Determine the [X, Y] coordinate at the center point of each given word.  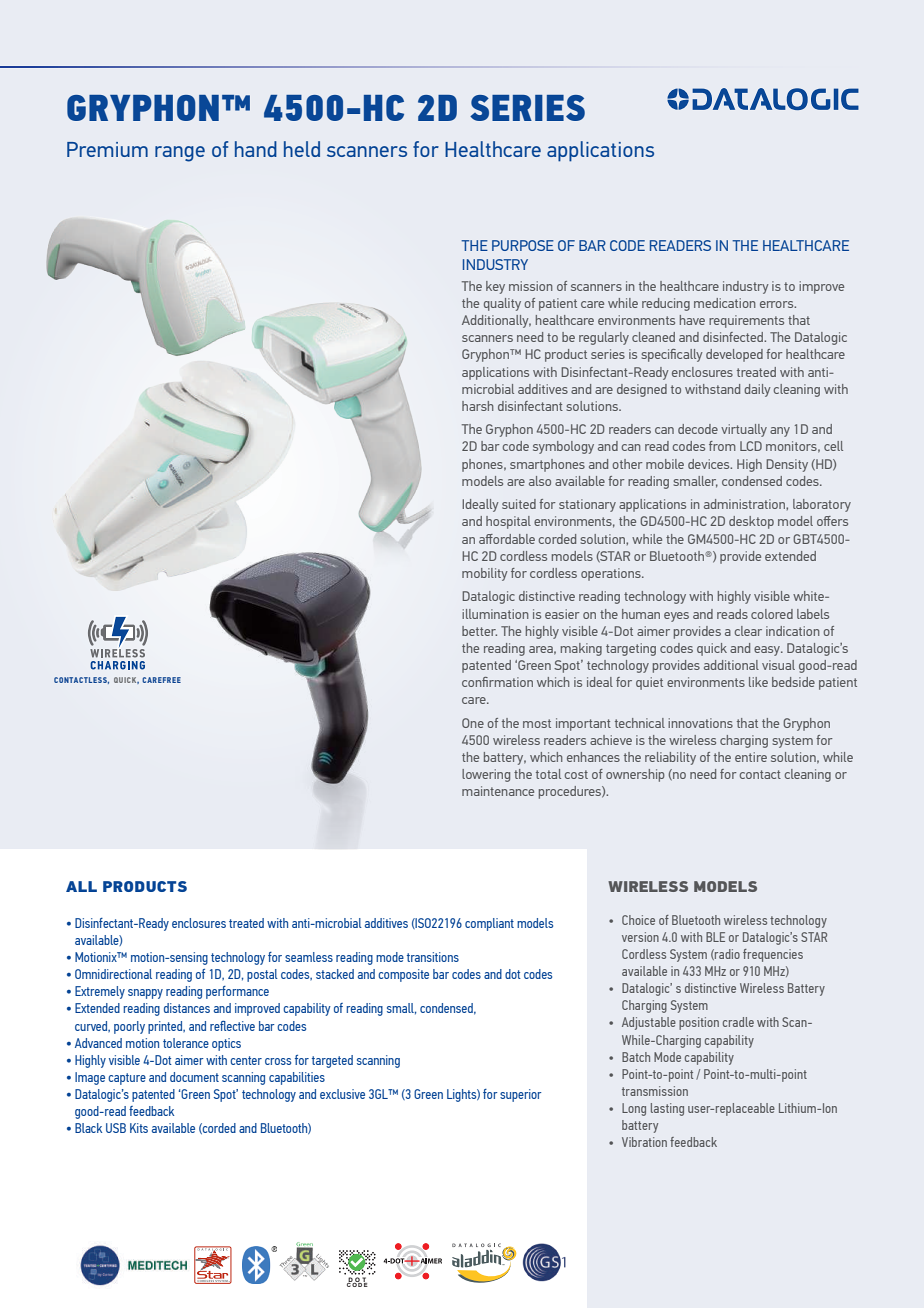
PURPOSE [523, 245]
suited [519, 504]
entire [751, 757]
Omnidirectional [113, 974]
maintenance [498, 791]
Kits [139, 1128]
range [180, 154]
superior [520, 1095]
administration [745, 504]
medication [725, 303]
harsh [478, 406]
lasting [667, 1109]
